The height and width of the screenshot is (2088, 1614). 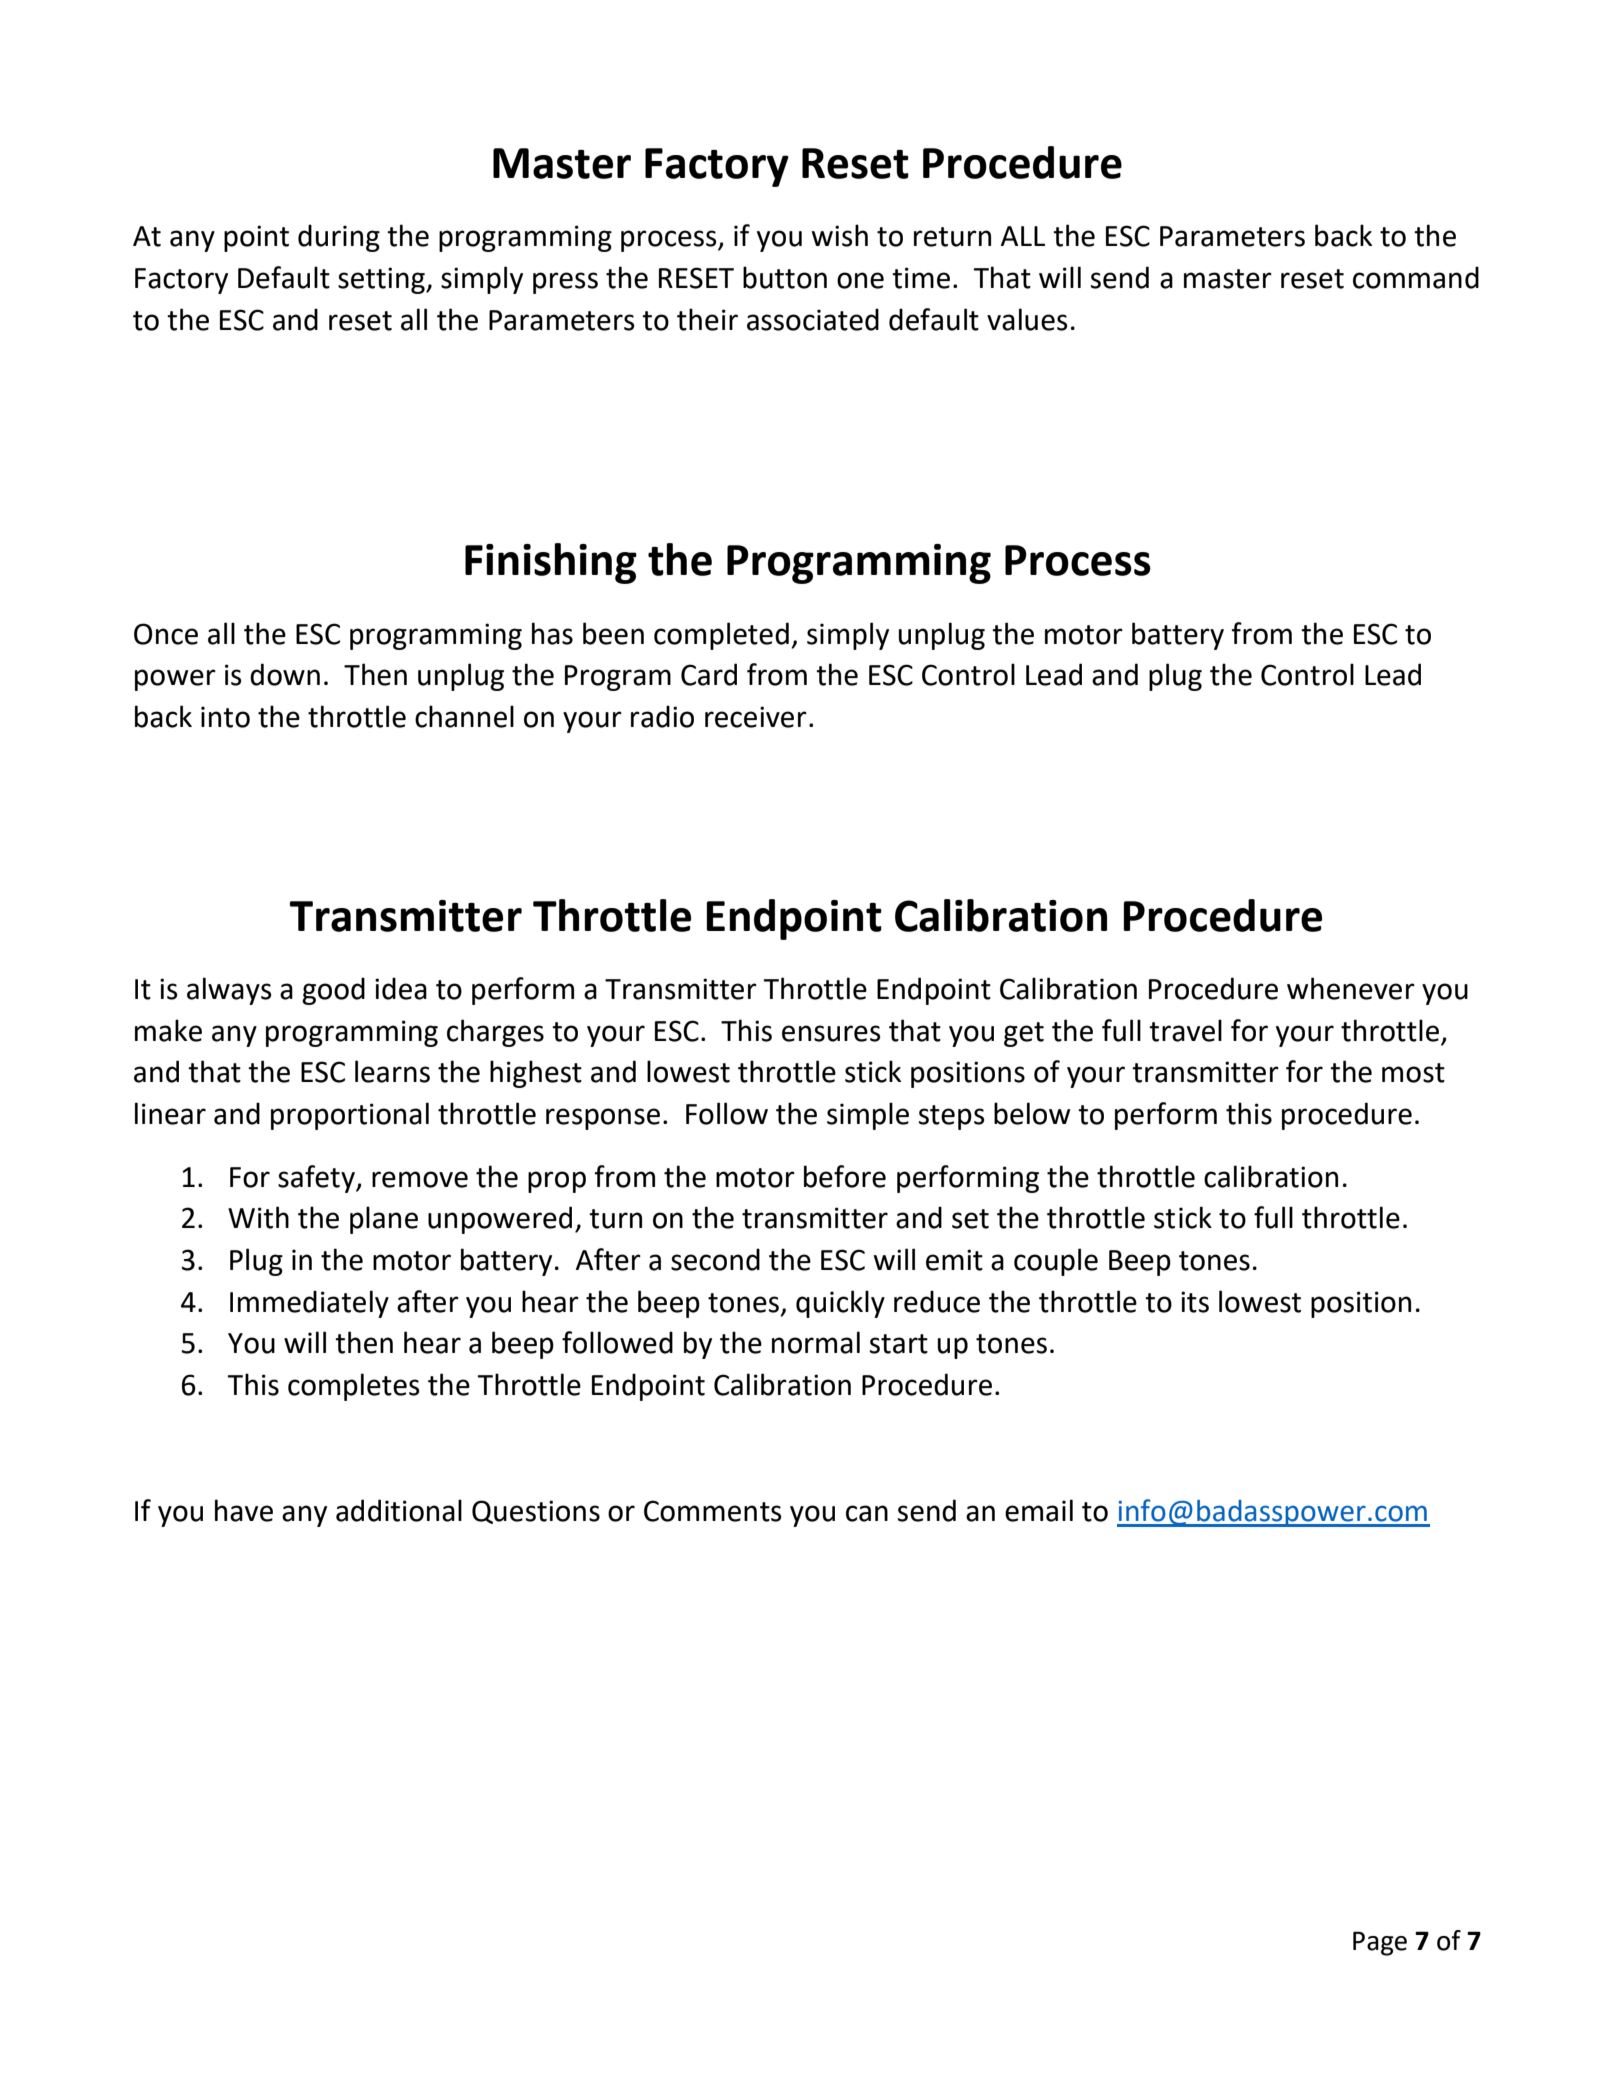 What do you see at coordinates (813, 319) in the screenshot?
I see `associated` at bounding box center [813, 319].
